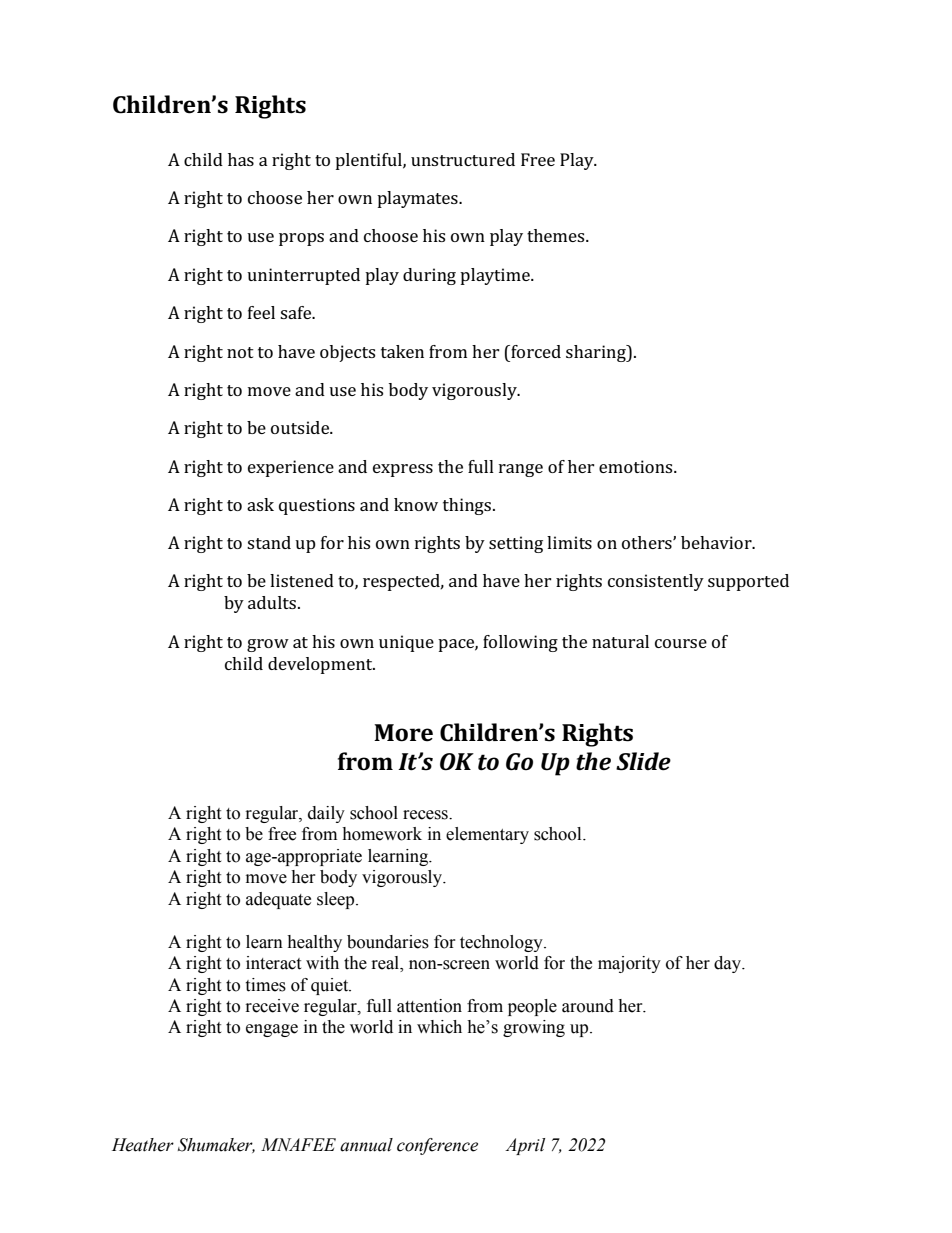 This page has height=1233, width=952. Describe the element at coordinates (629, 964) in the page. I see `majority` at that location.
